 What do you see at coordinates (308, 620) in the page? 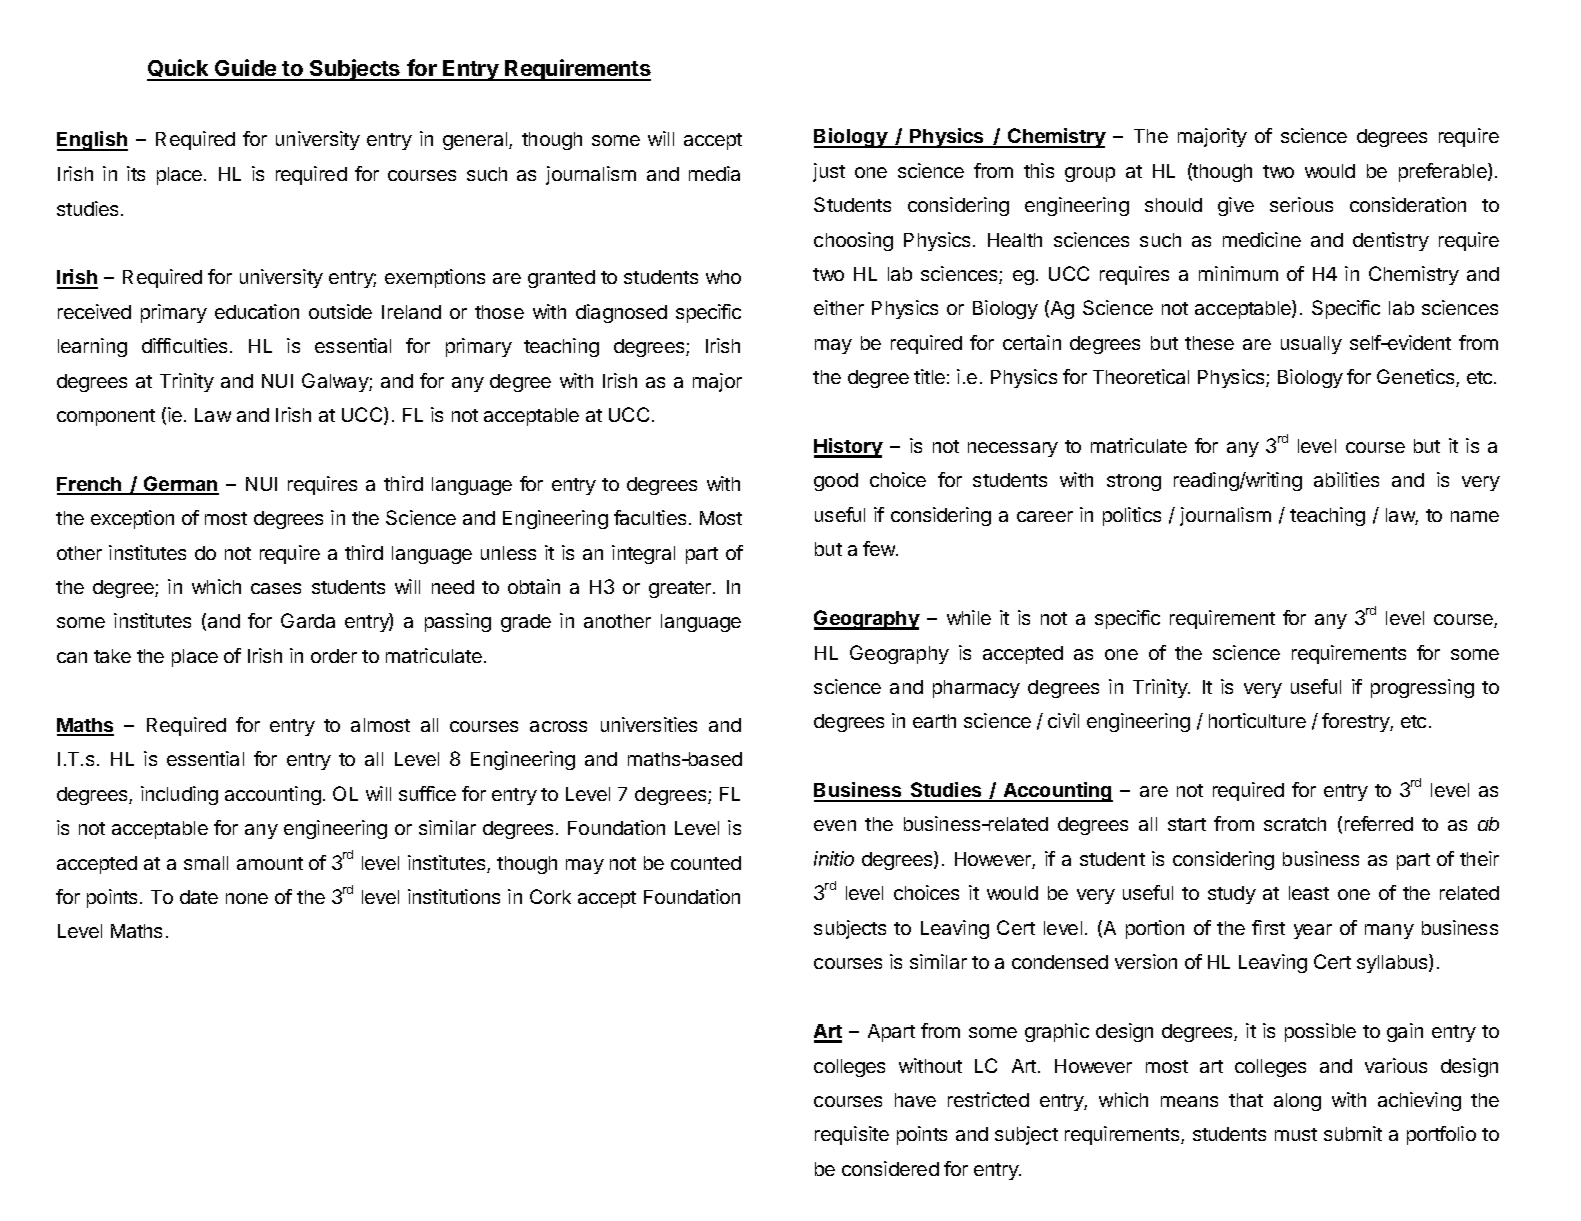
I see `Garda` at bounding box center [308, 620].
